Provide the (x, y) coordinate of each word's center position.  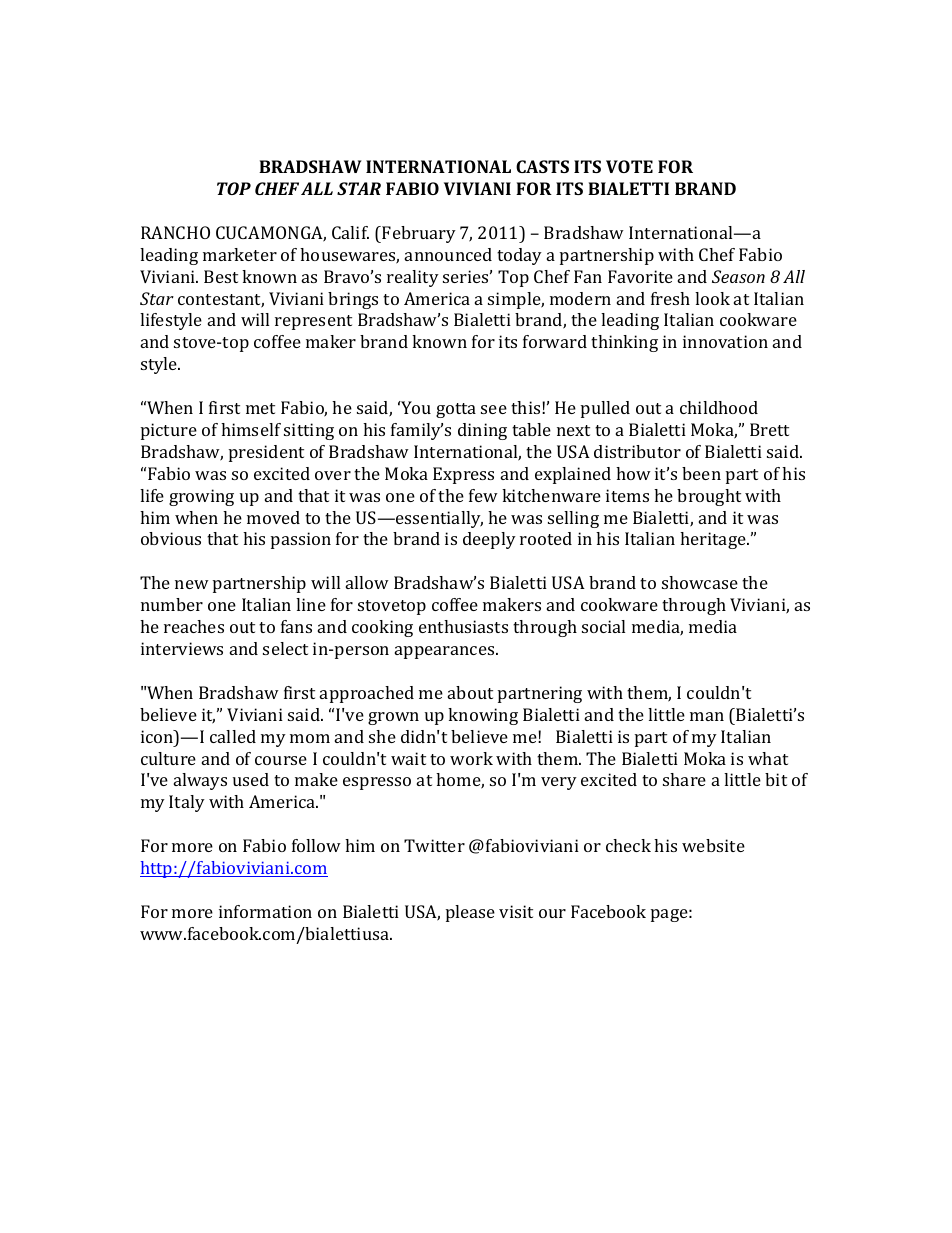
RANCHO (175, 232)
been (701, 473)
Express (463, 475)
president (266, 453)
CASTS (542, 166)
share (684, 779)
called (233, 736)
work (471, 758)
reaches (194, 626)
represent (313, 322)
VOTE (629, 166)
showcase (700, 582)
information (265, 911)
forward (555, 341)
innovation (725, 341)
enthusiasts (463, 626)
